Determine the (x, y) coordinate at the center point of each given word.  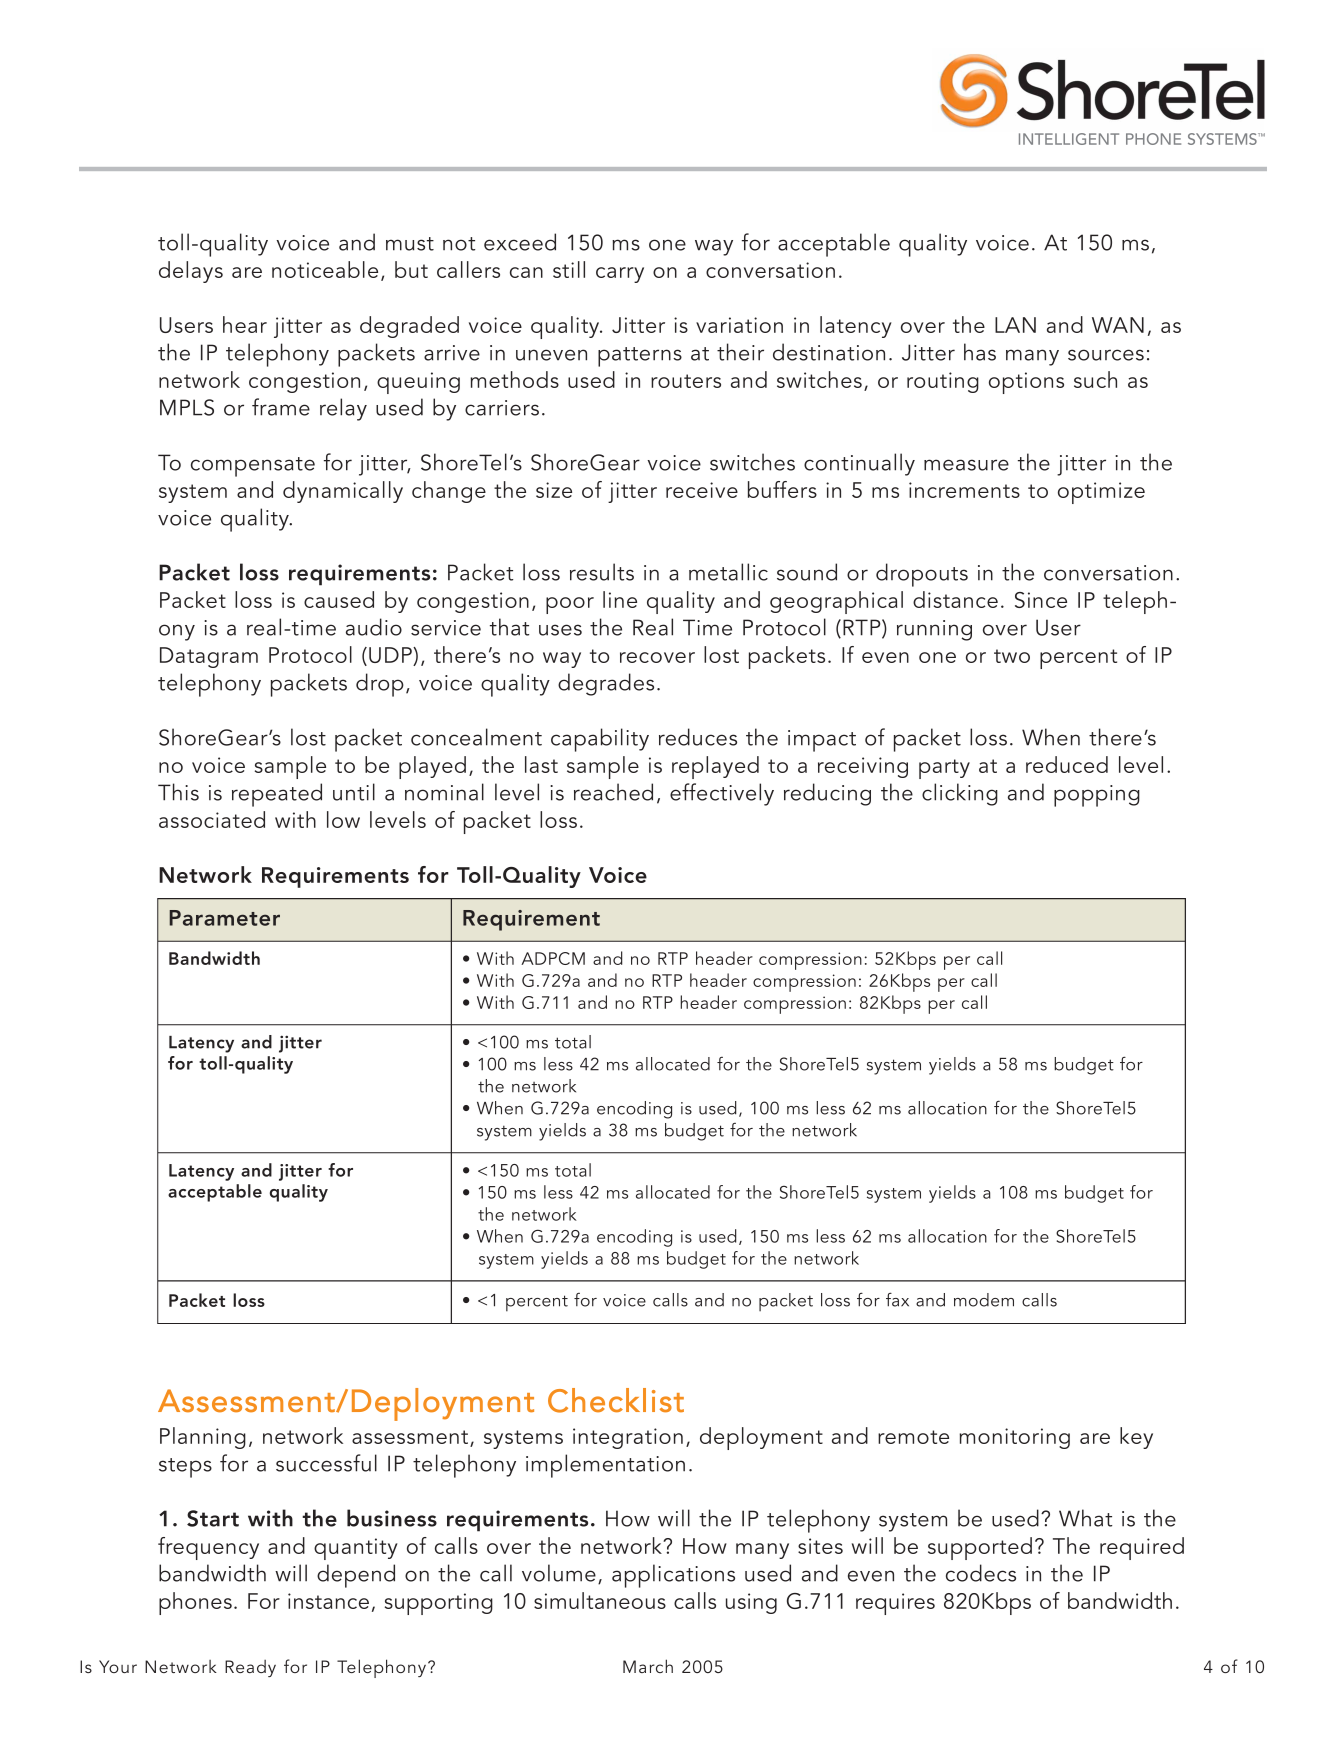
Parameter (224, 918)
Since (1041, 600)
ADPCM (553, 958)
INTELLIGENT (1069, 139)
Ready (250, 1668)
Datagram (209, 657)
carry (620, 275)
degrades (606, 684)
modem (984, 1300)
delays (191, 272)
